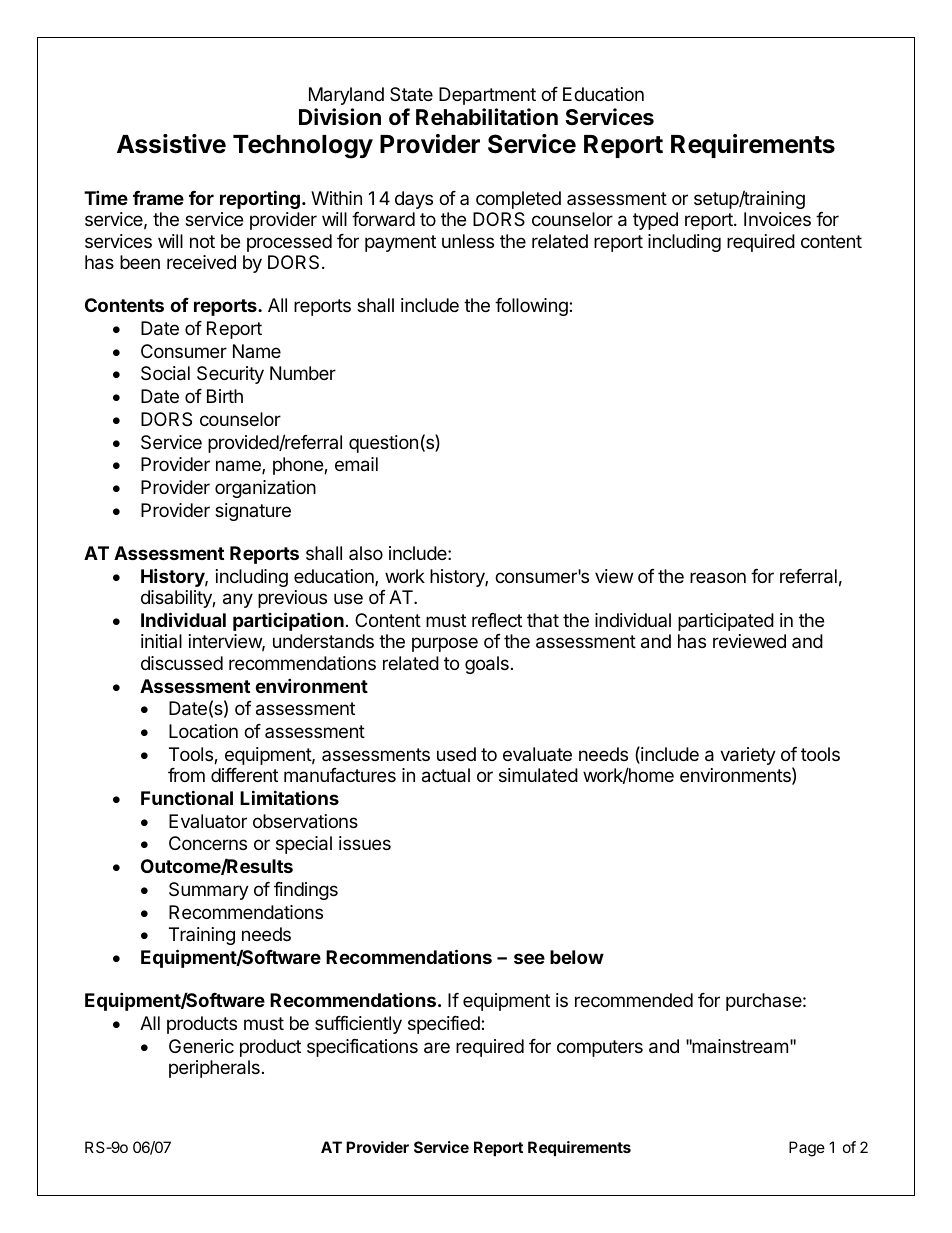  I want to click on initial, so click(161, 641).
